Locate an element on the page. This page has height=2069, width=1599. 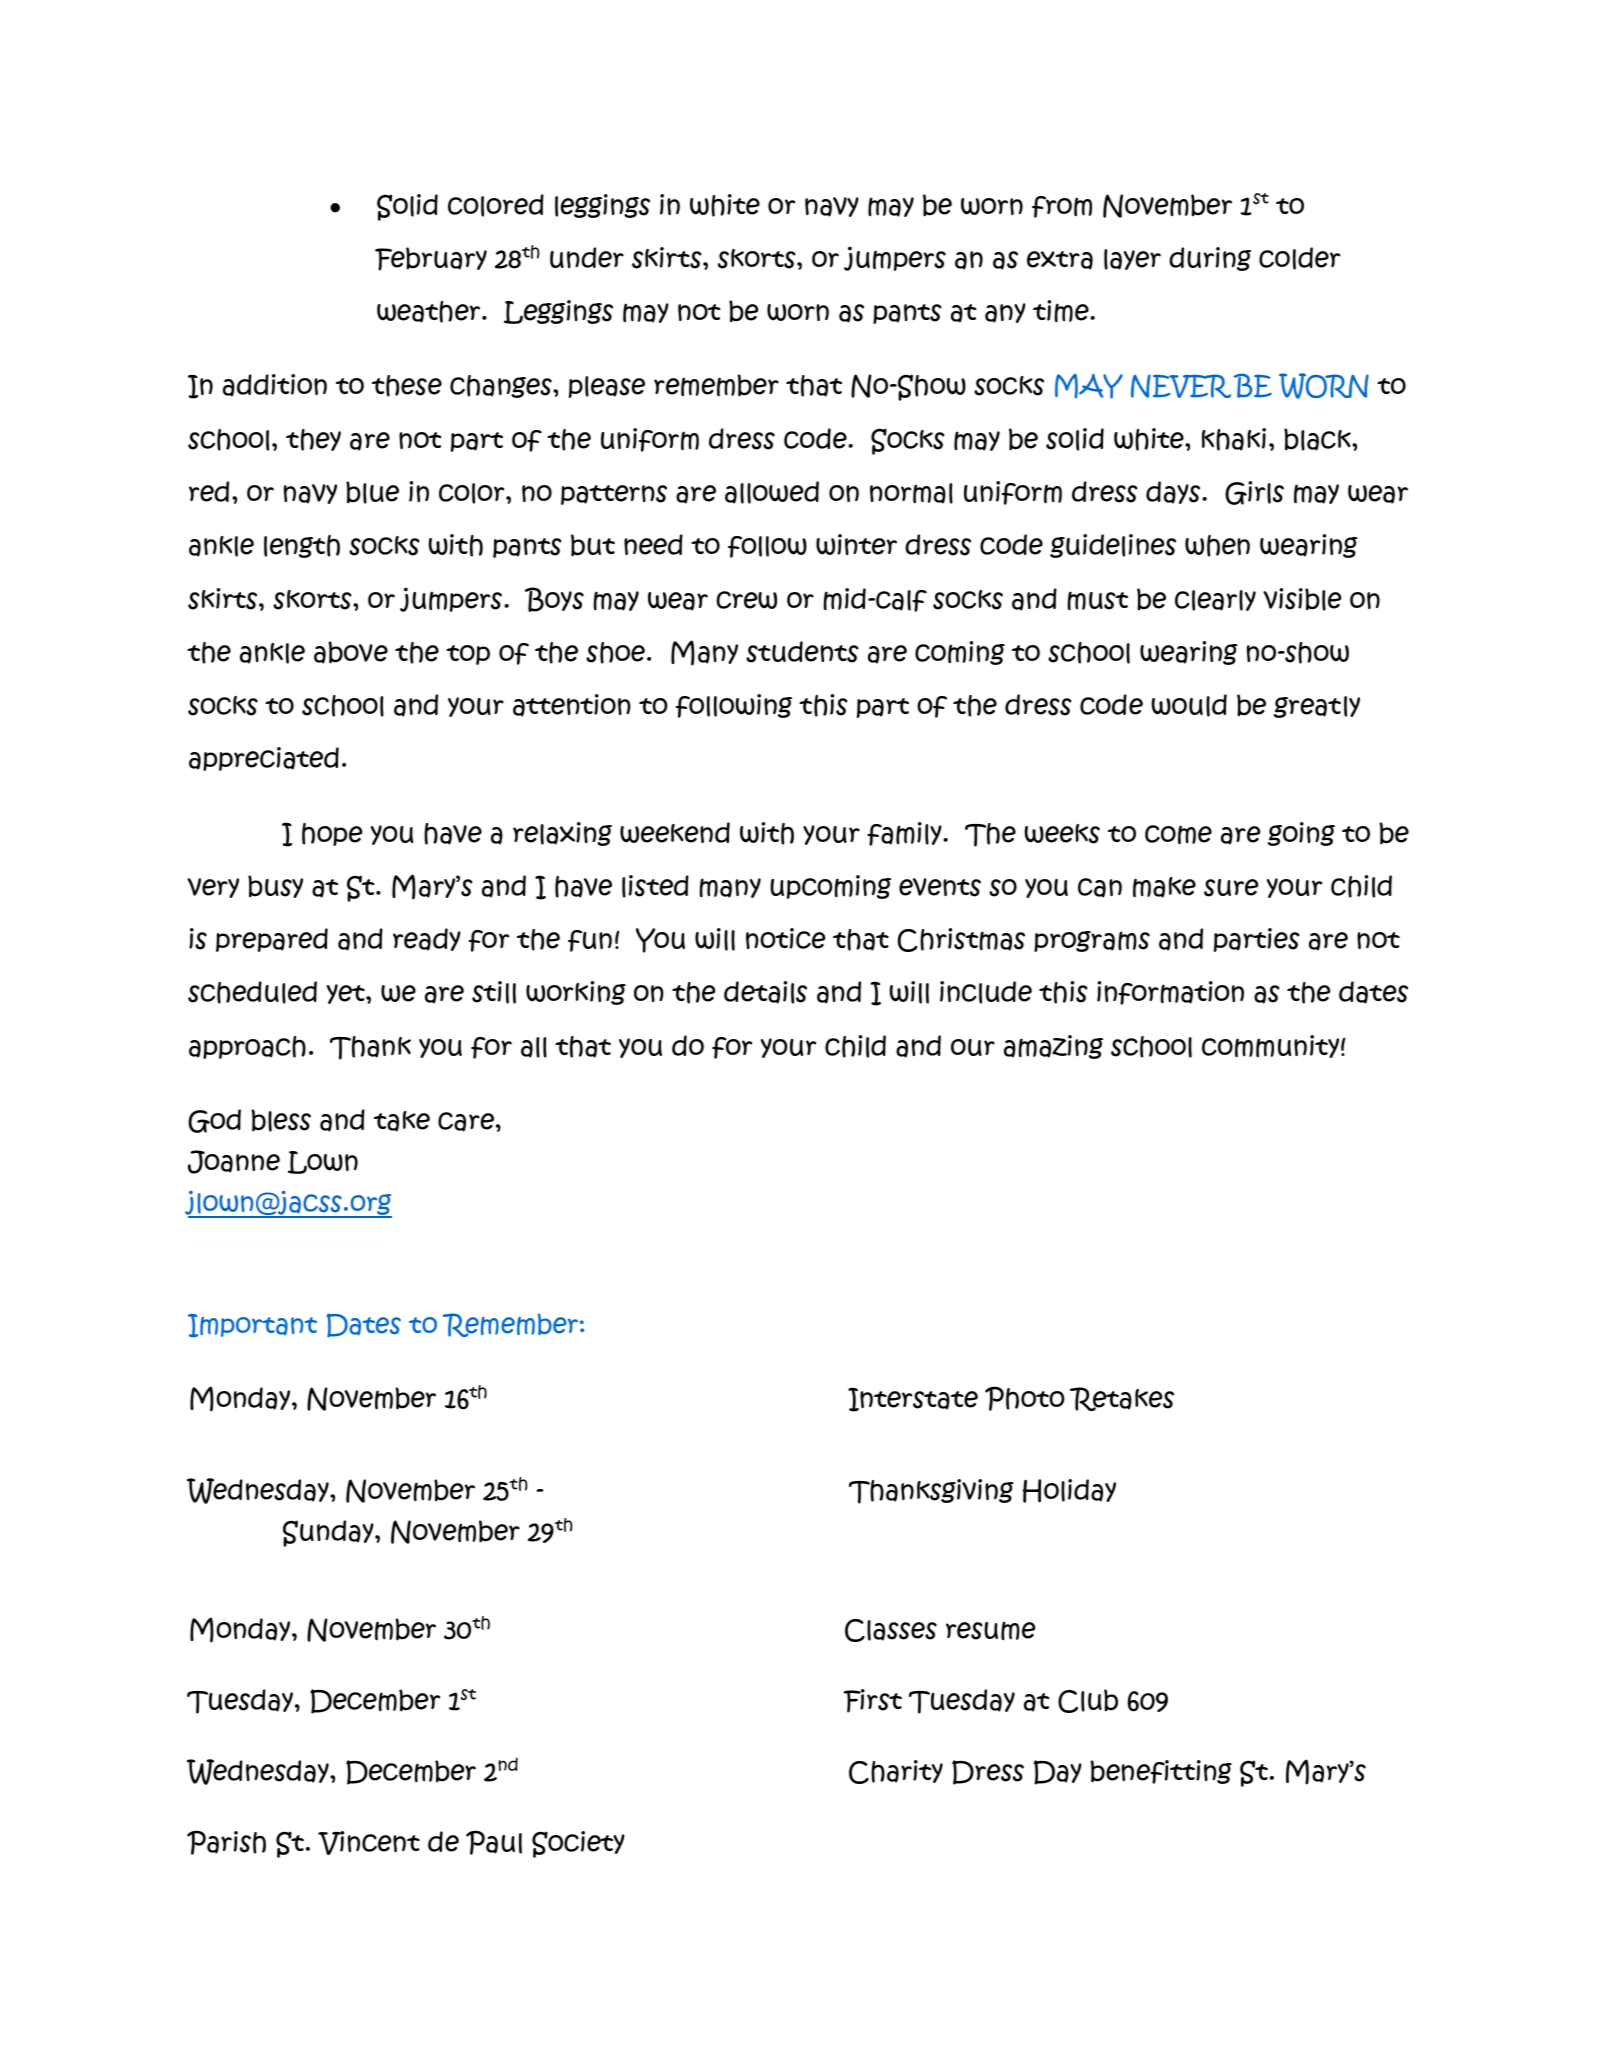
yet is located at coordinates (347, 994).
